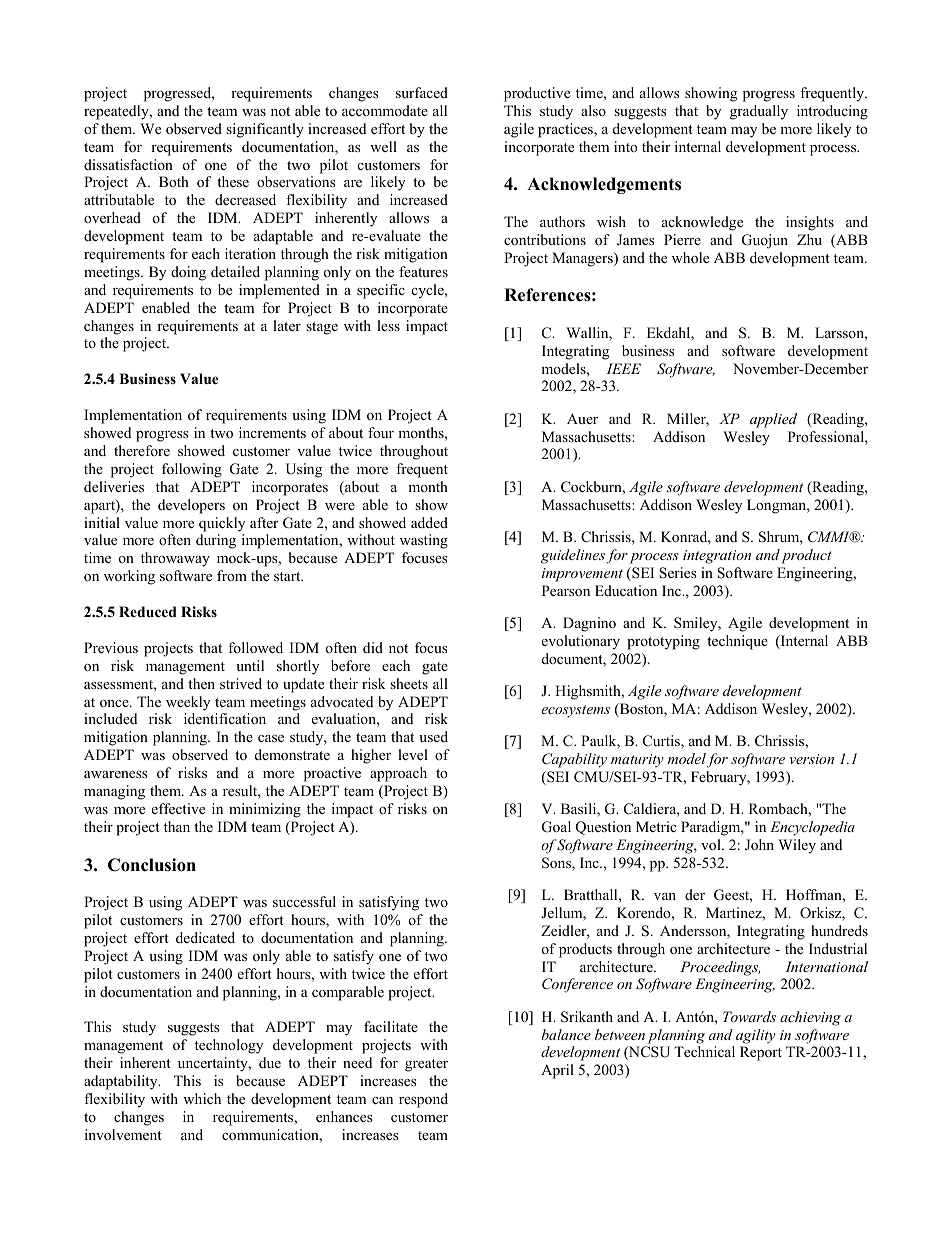  I want to click on surfaced, so click(422, 92).
